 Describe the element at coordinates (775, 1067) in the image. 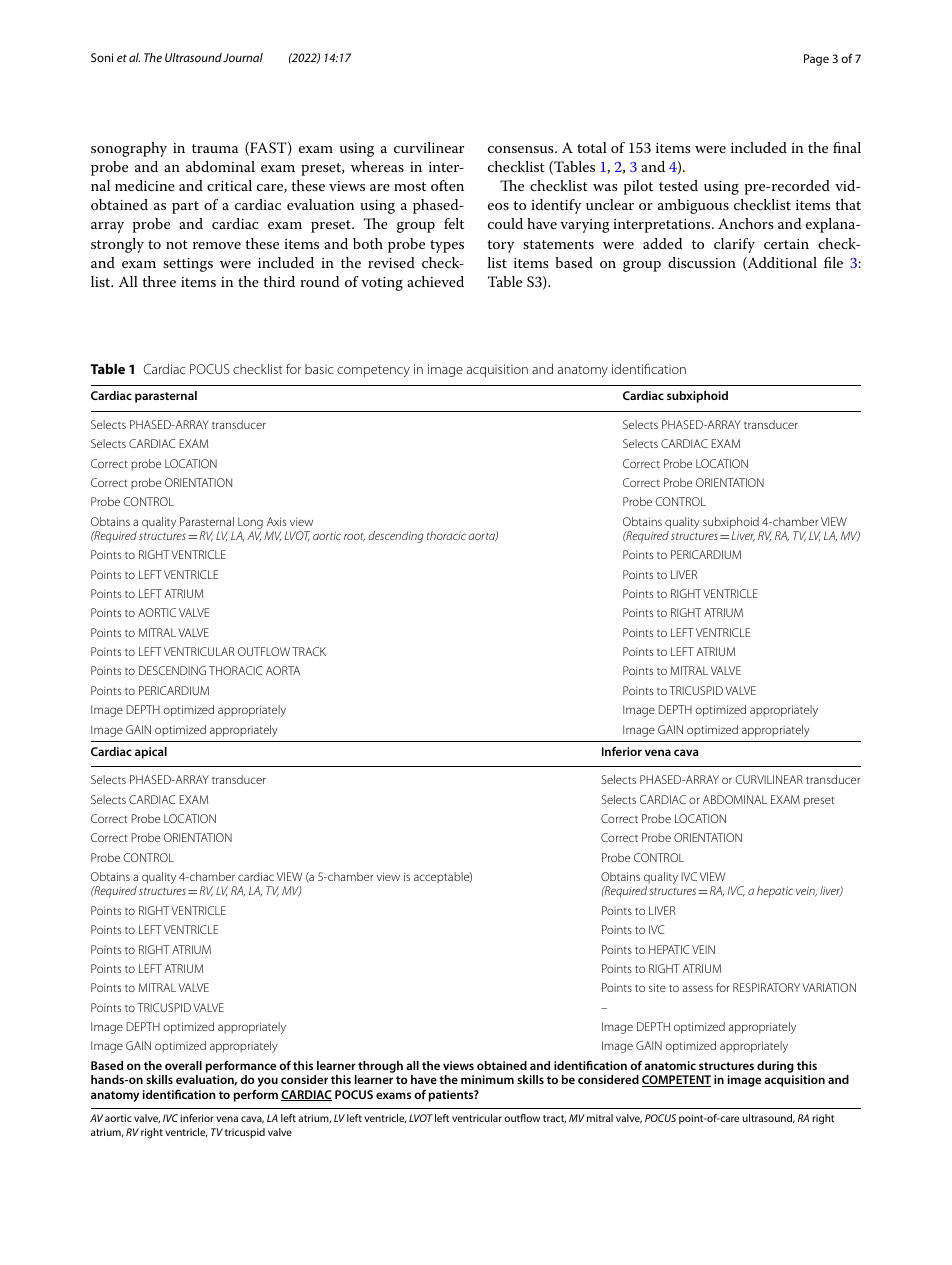

I see `during` at that location.
